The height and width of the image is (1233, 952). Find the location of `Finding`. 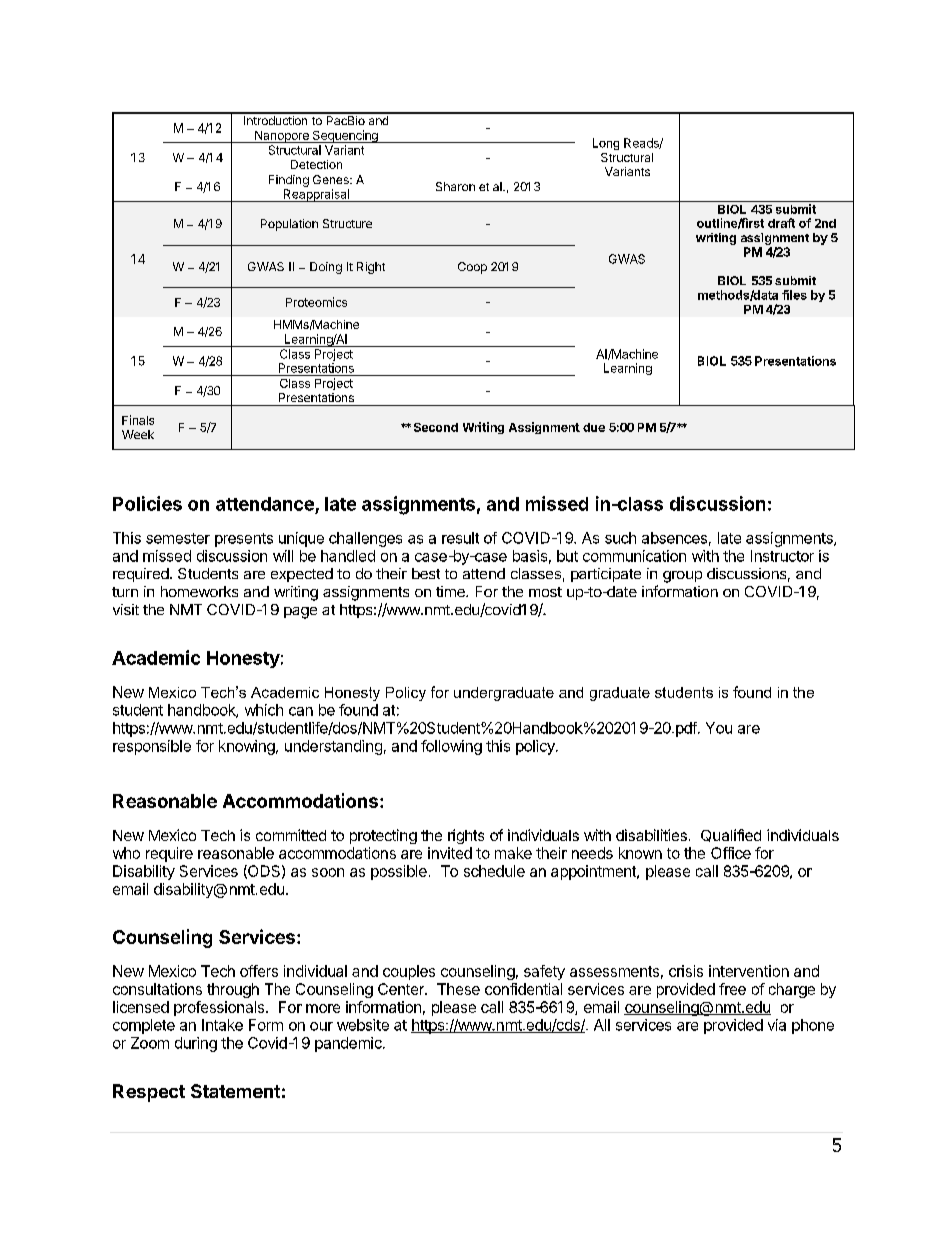

Finding is located at coordinates (289, 181).
